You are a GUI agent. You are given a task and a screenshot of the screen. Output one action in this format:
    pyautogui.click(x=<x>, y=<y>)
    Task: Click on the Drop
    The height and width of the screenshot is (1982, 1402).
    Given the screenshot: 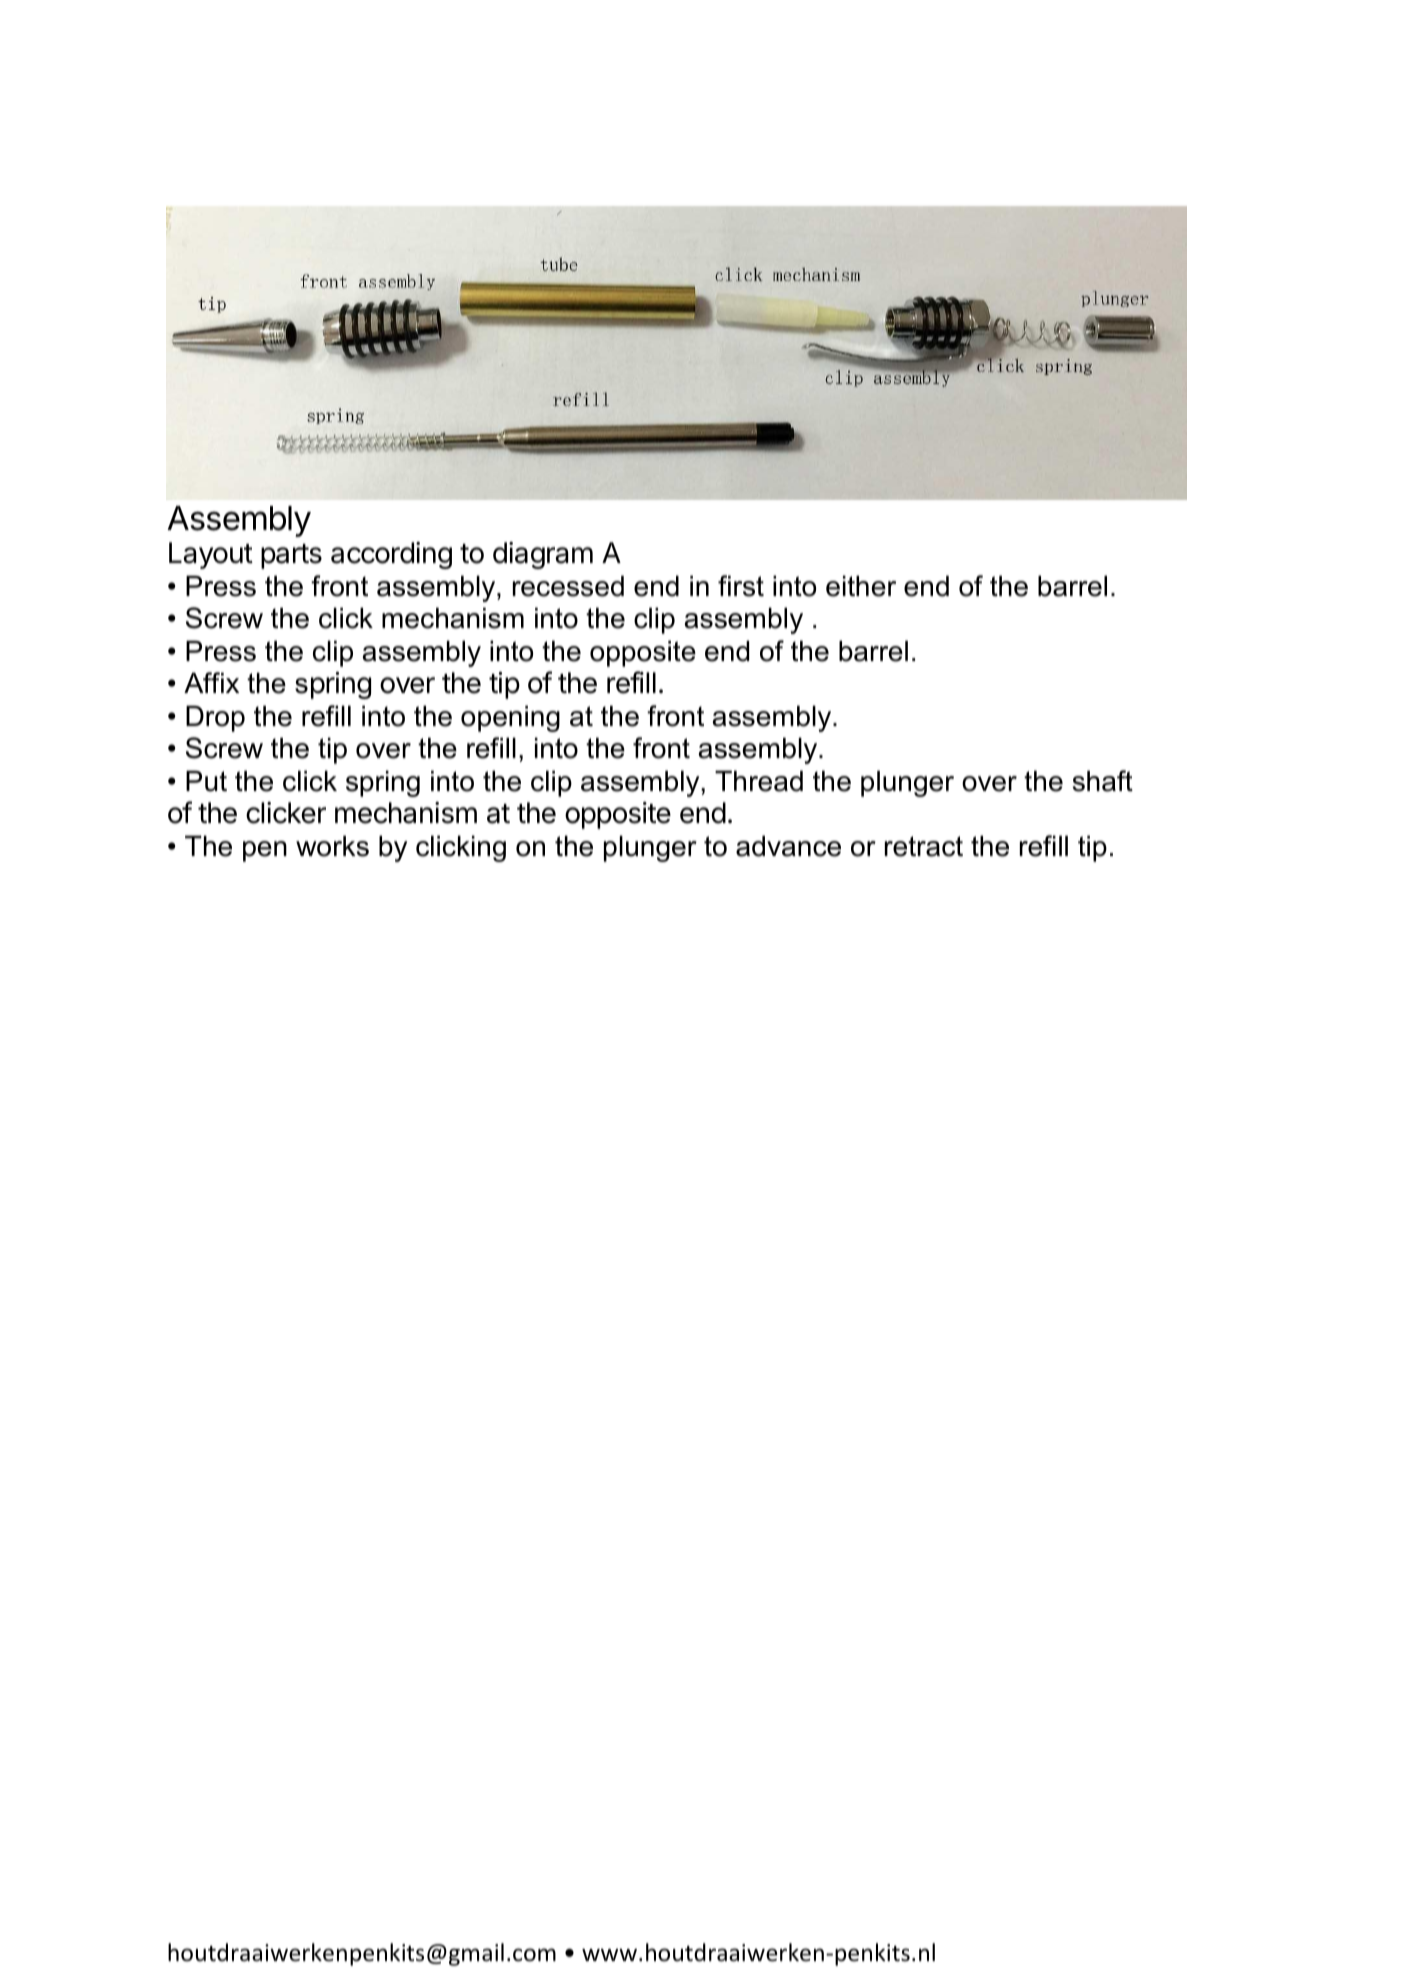 What is the action you would take?
    pyautogui.click(x=215, y=718)
